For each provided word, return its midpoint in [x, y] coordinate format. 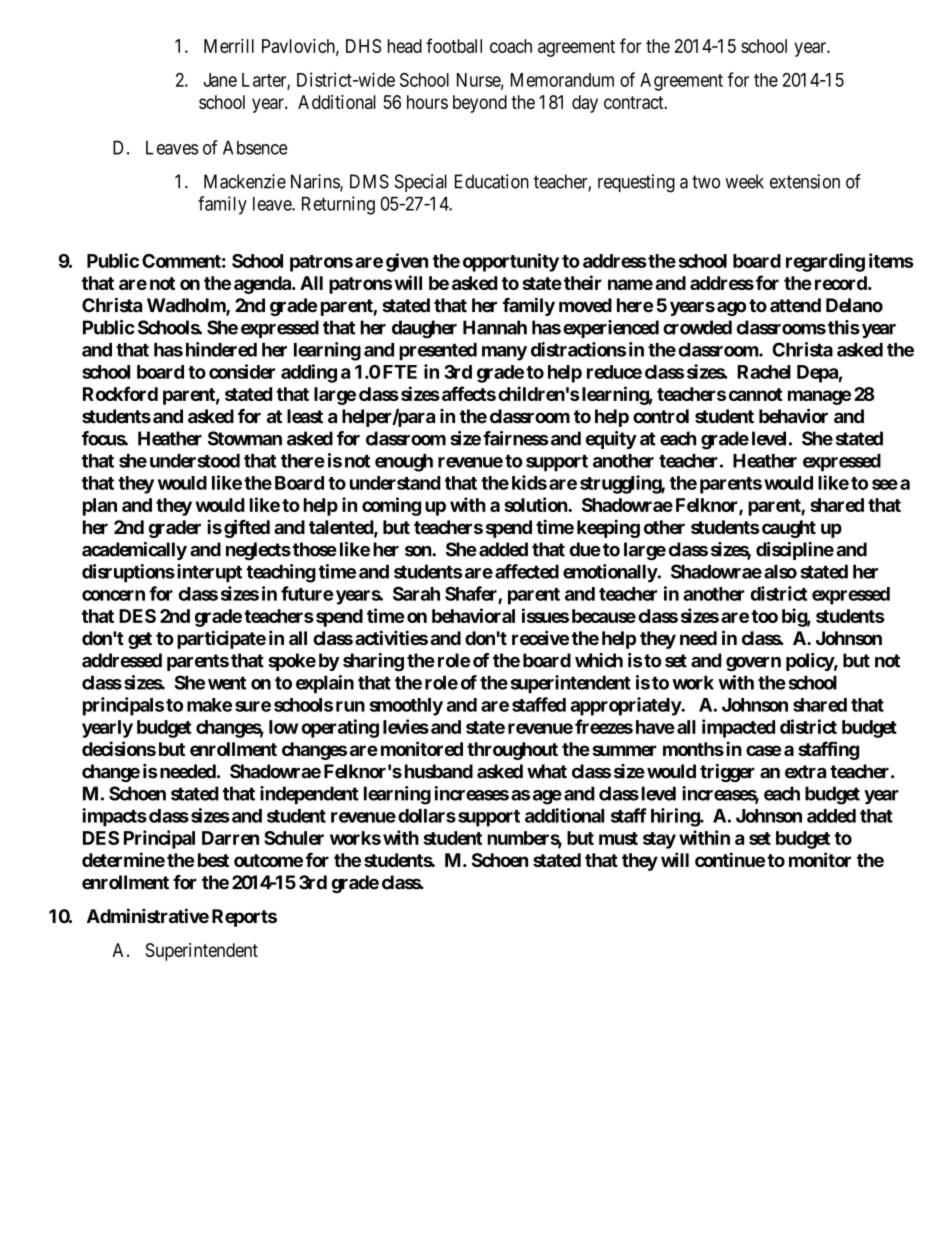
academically [134, 551]
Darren [230, 838]
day [585, 104]
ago [731, 308]
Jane [220, 80]
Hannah [495, 327]
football [454, 45]
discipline [795, 551]
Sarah [416, 593]
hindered [221, 349]
